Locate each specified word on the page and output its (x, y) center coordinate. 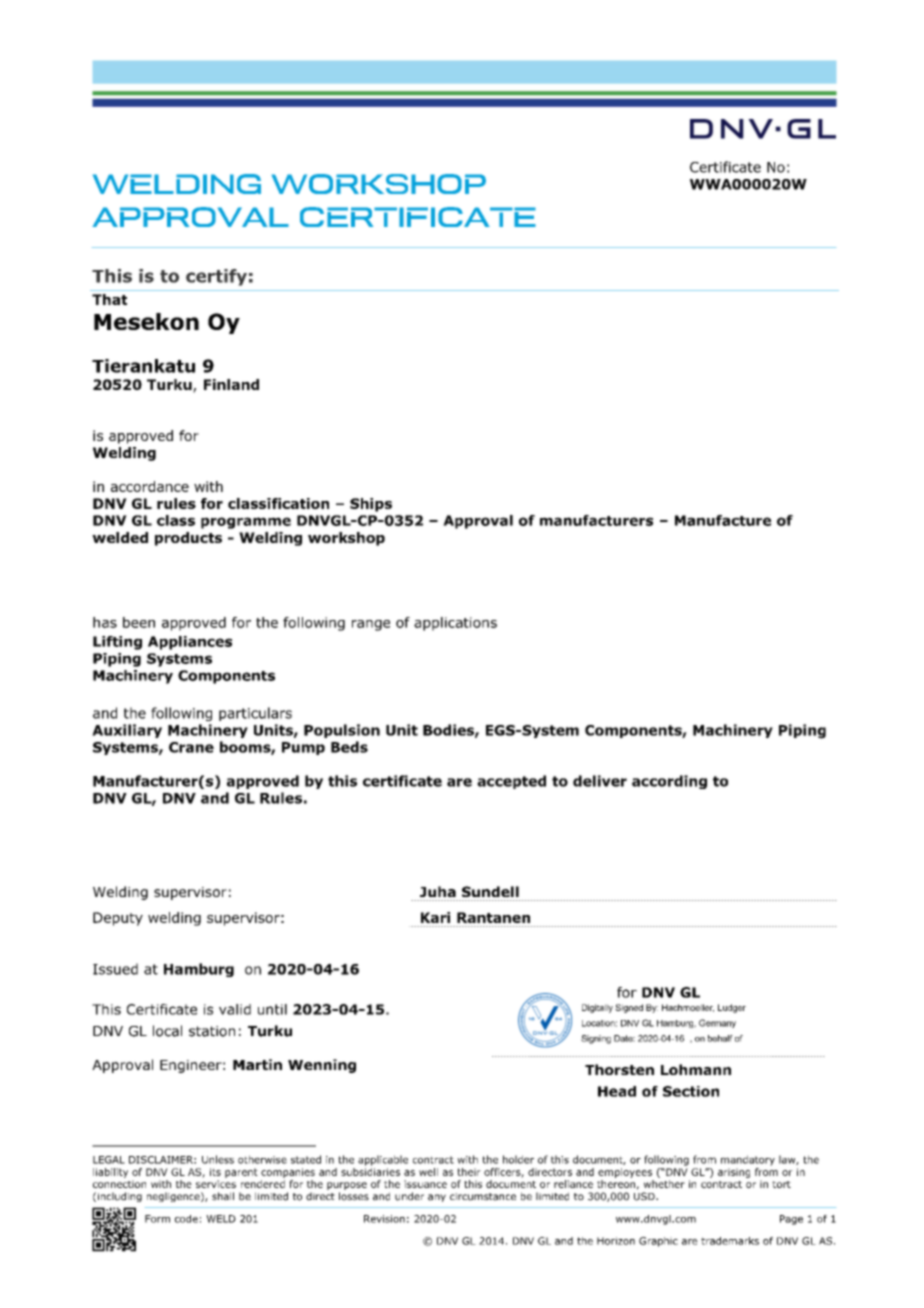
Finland (231, 384)
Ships (371, 505)
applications (455, 624)
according (669, 782)
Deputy (118, 919)
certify (216, 277)
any (437, 1198)
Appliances (190, 643)
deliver (600, 781)
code (186, 1219)
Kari (435, 917)
